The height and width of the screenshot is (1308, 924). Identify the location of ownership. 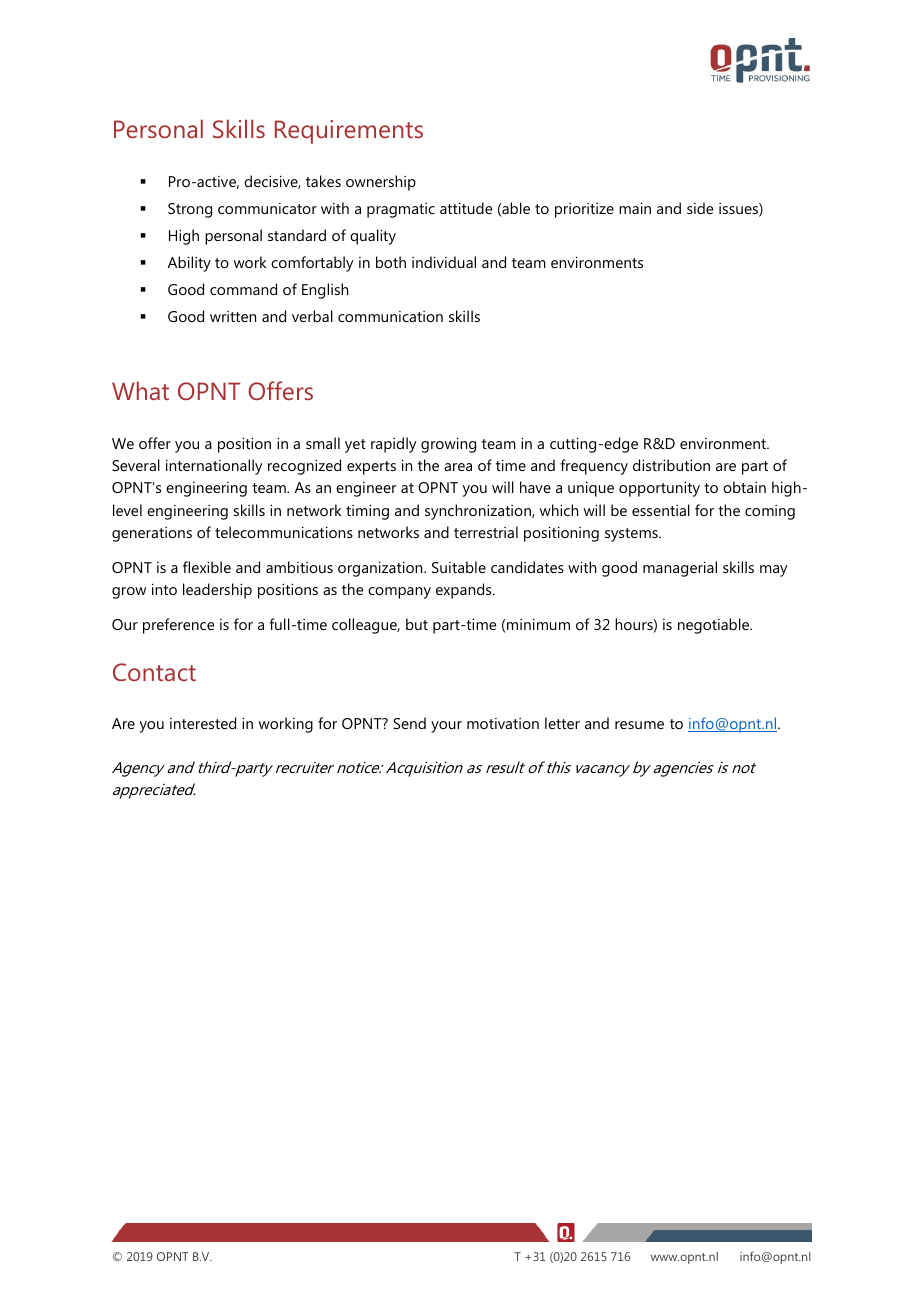
(381, 183).
